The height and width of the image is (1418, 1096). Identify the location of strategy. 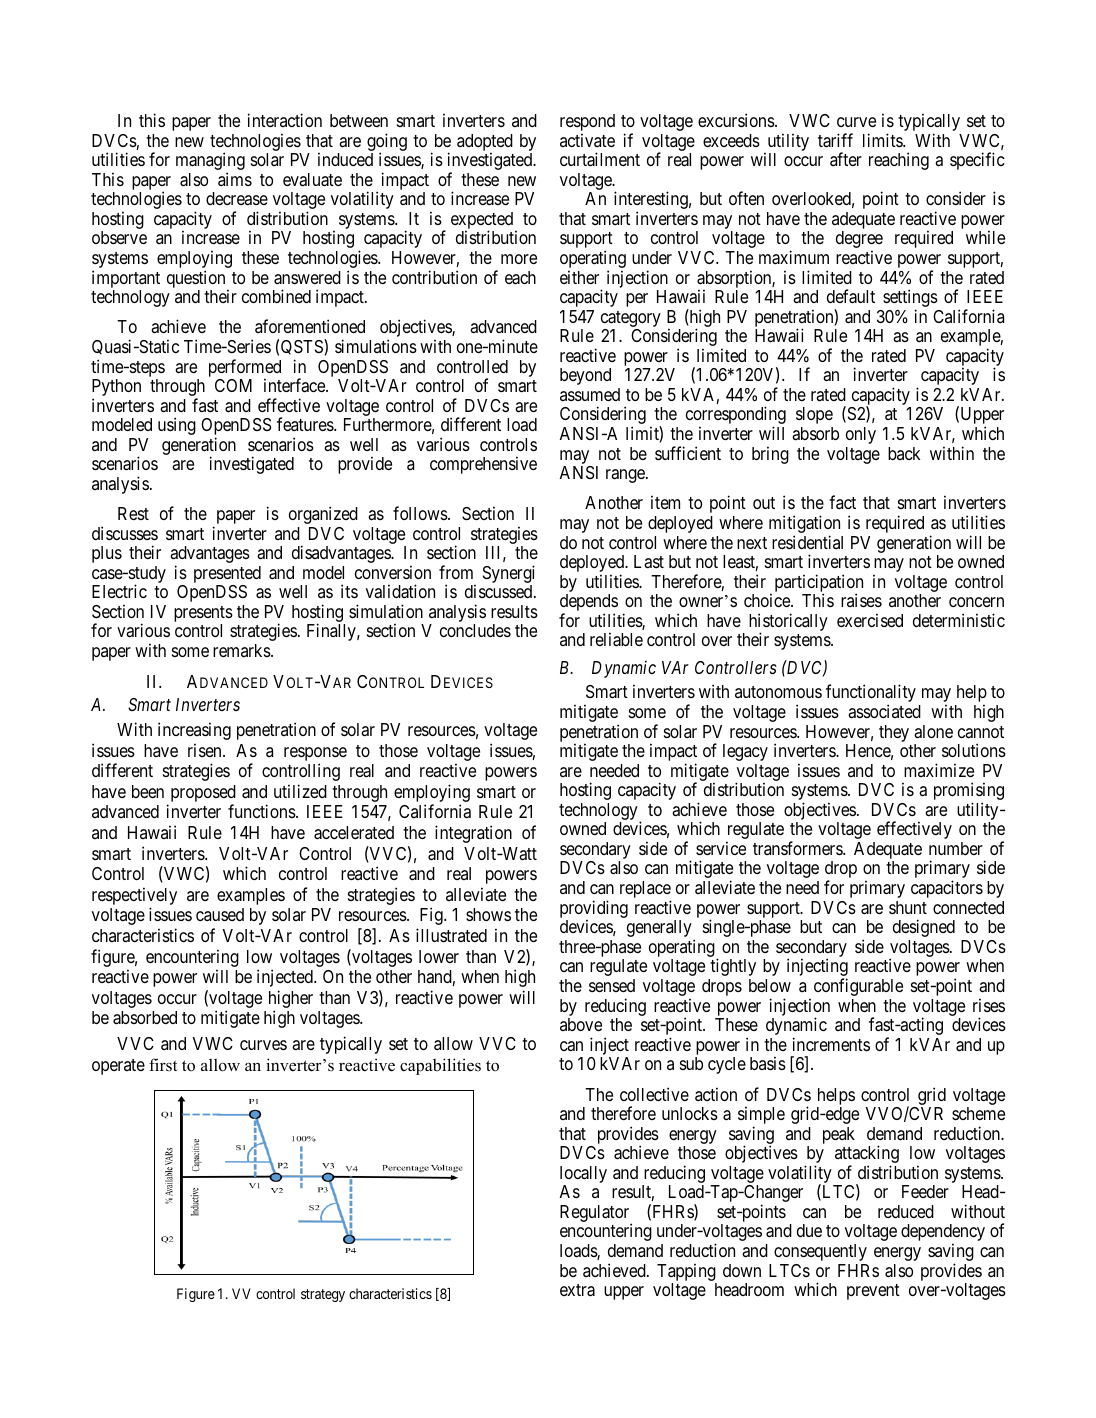
(323, 1295).
